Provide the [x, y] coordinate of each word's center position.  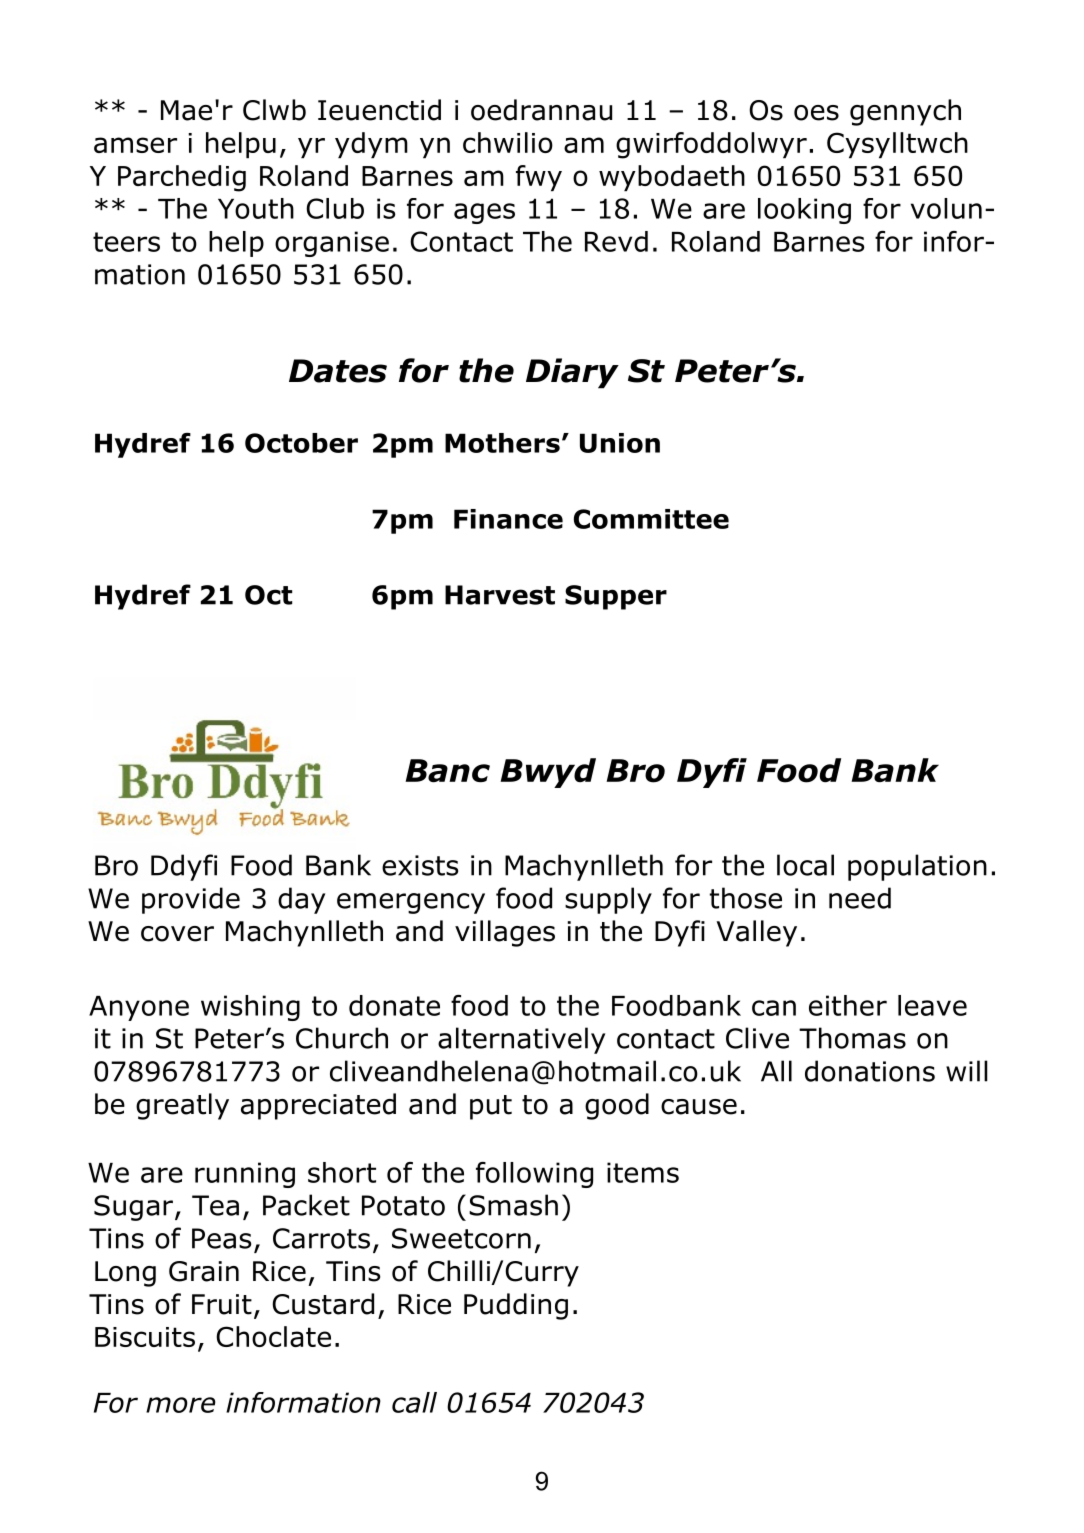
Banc [447, 771]
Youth [256, 208]
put [491, 1107]
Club [335, 208]
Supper [616, 597]
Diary [572, 373]
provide [191, 900]
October [301, 443]
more [181, 1405]
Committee [651, 519]
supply [608, 900]
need [860, 898]
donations [870, 1071]
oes [816, 113]
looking [804, 211]
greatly [182, 1106]
